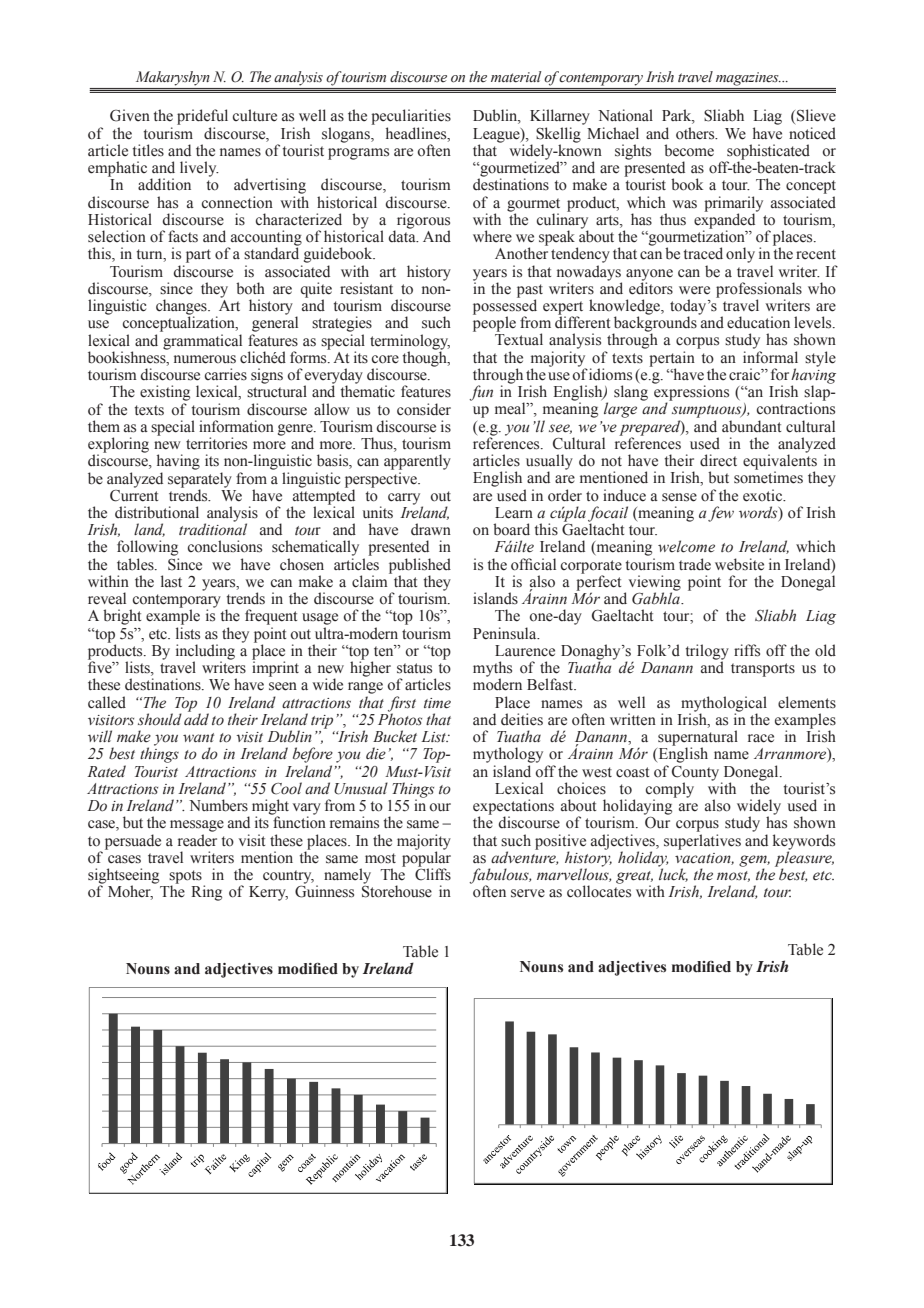  I want to click on popular, so click(426, 859).
